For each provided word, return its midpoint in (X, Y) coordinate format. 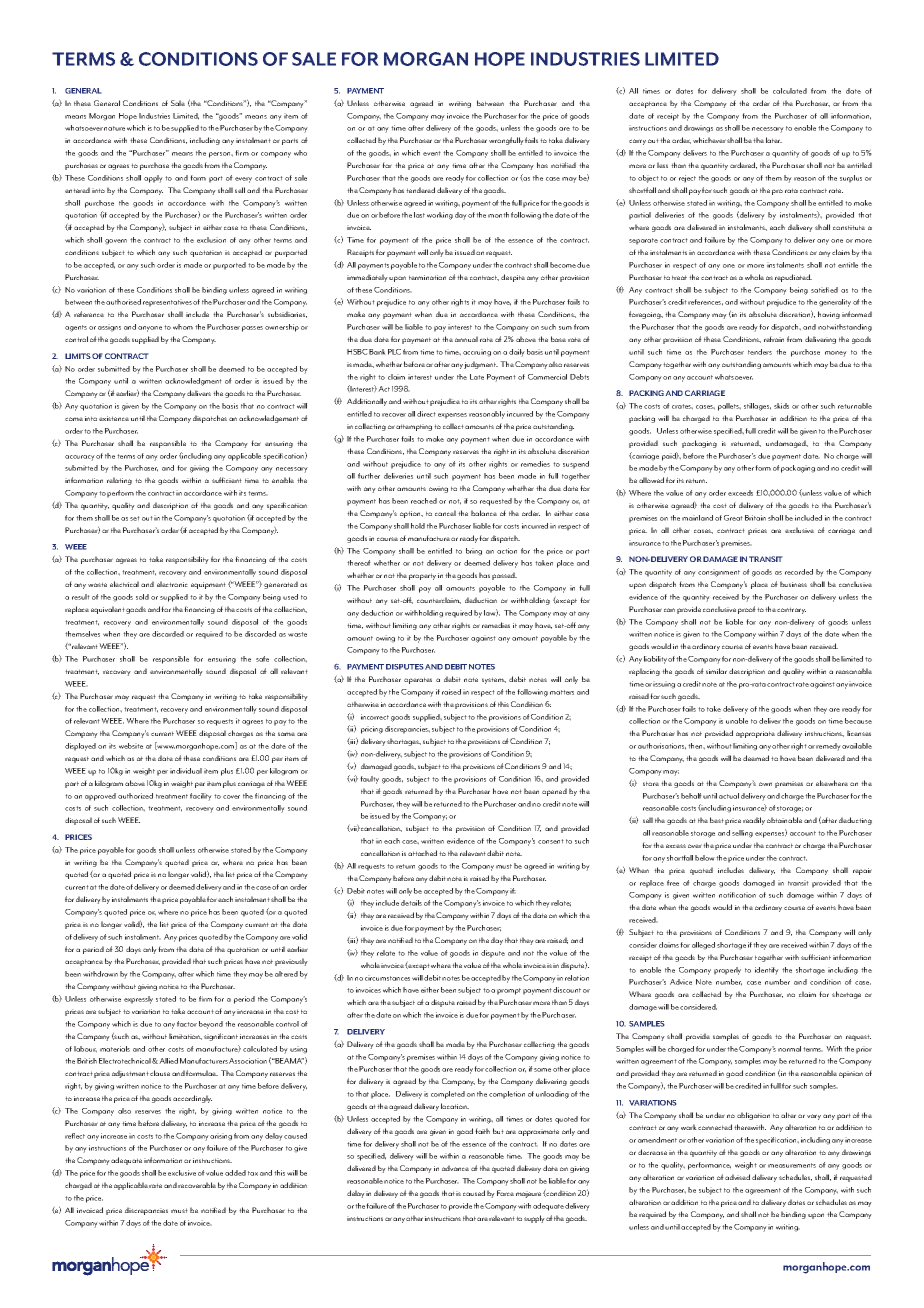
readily (754, 821)
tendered (420, 190)
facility (201, 797)
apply (153, 179)
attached (422, 853)
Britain (755, 518)
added (235, 1173)
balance (484, 513)
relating (119, 481)
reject (687, 179)
